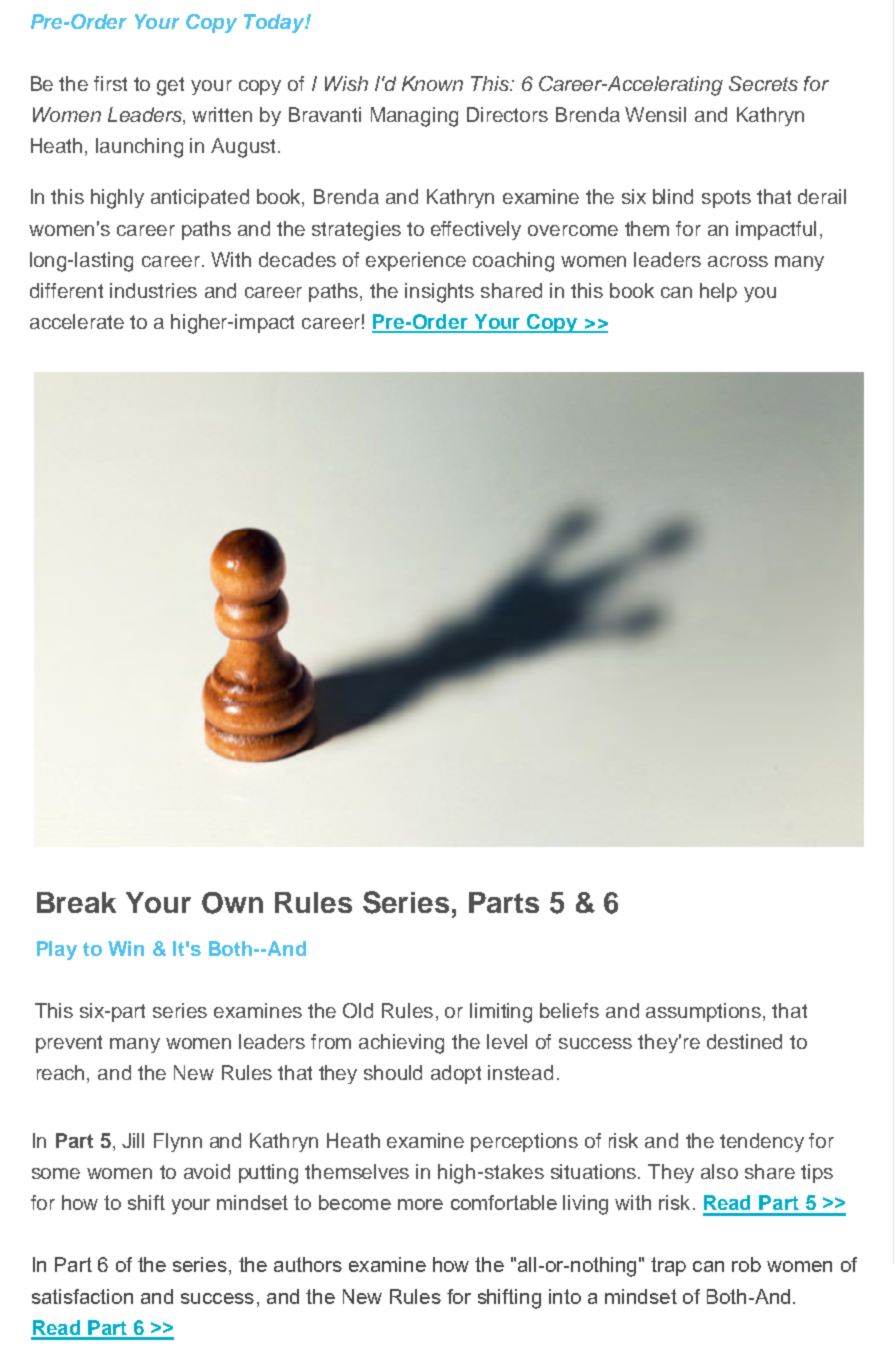 Image resolution: width=896 pixels, height=1368 pixels. I want to click on Managing, so click(414, 117).
